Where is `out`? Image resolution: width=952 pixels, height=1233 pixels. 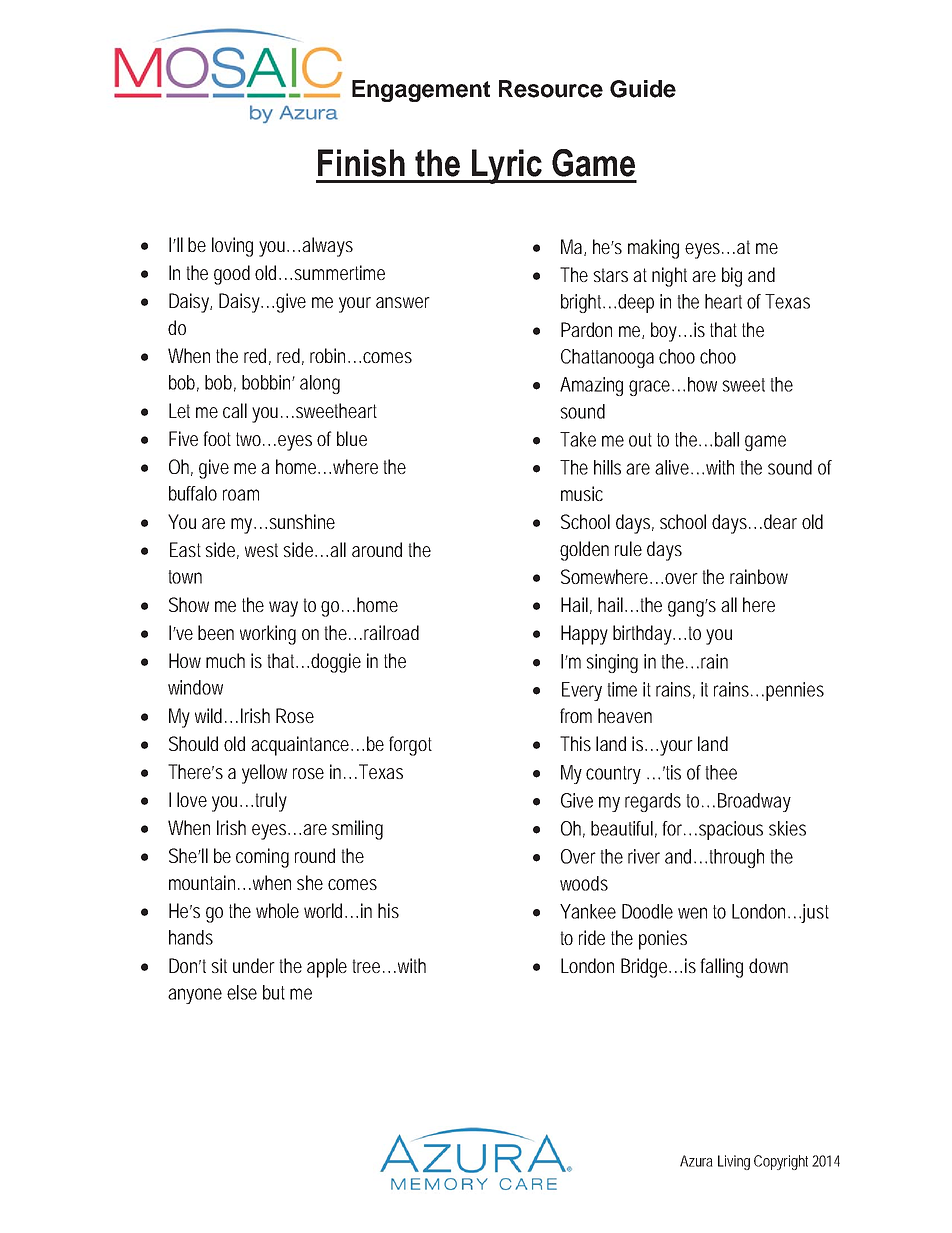
out is located at coordinates (640, 440).
